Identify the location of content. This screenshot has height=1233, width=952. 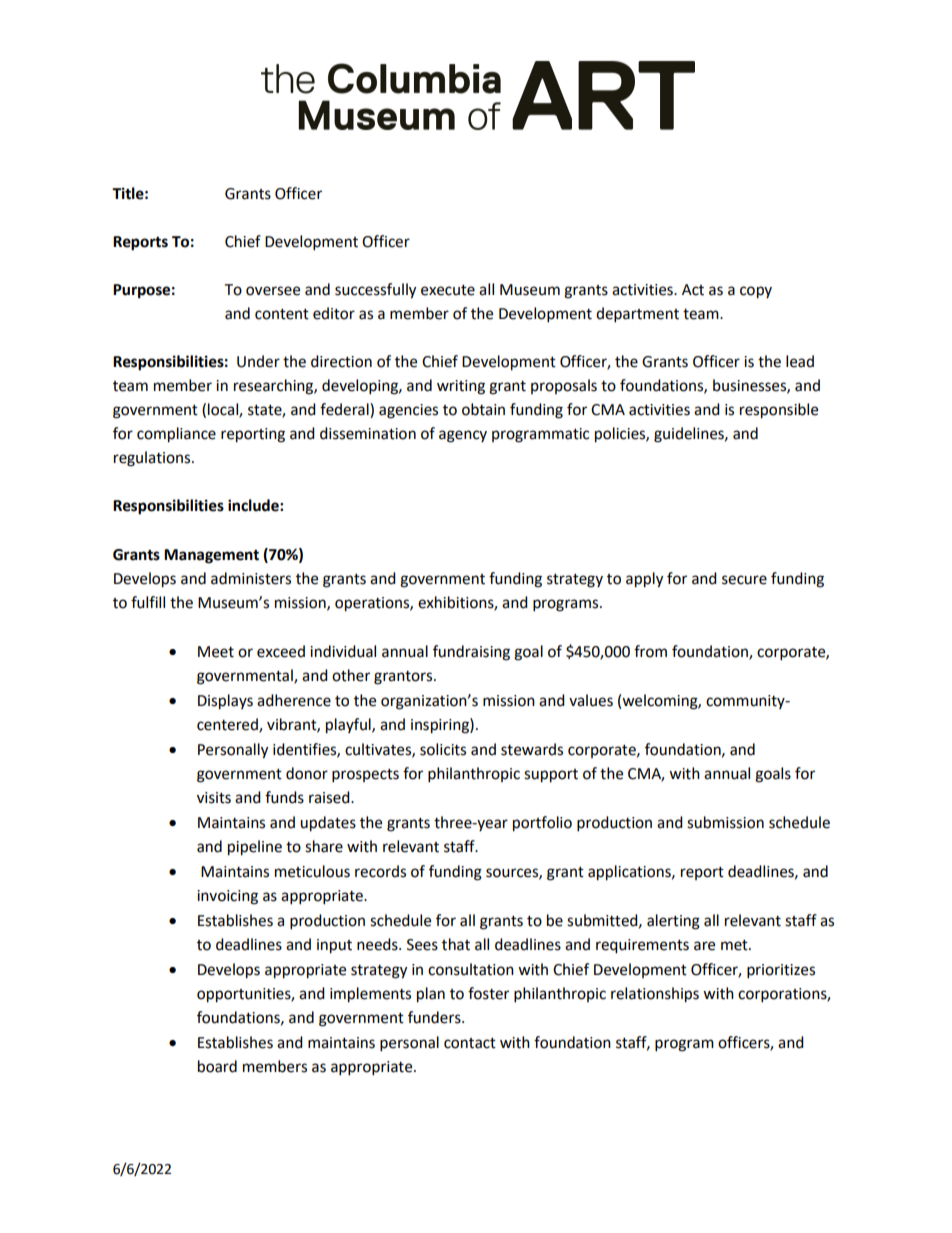
(282, 314).
